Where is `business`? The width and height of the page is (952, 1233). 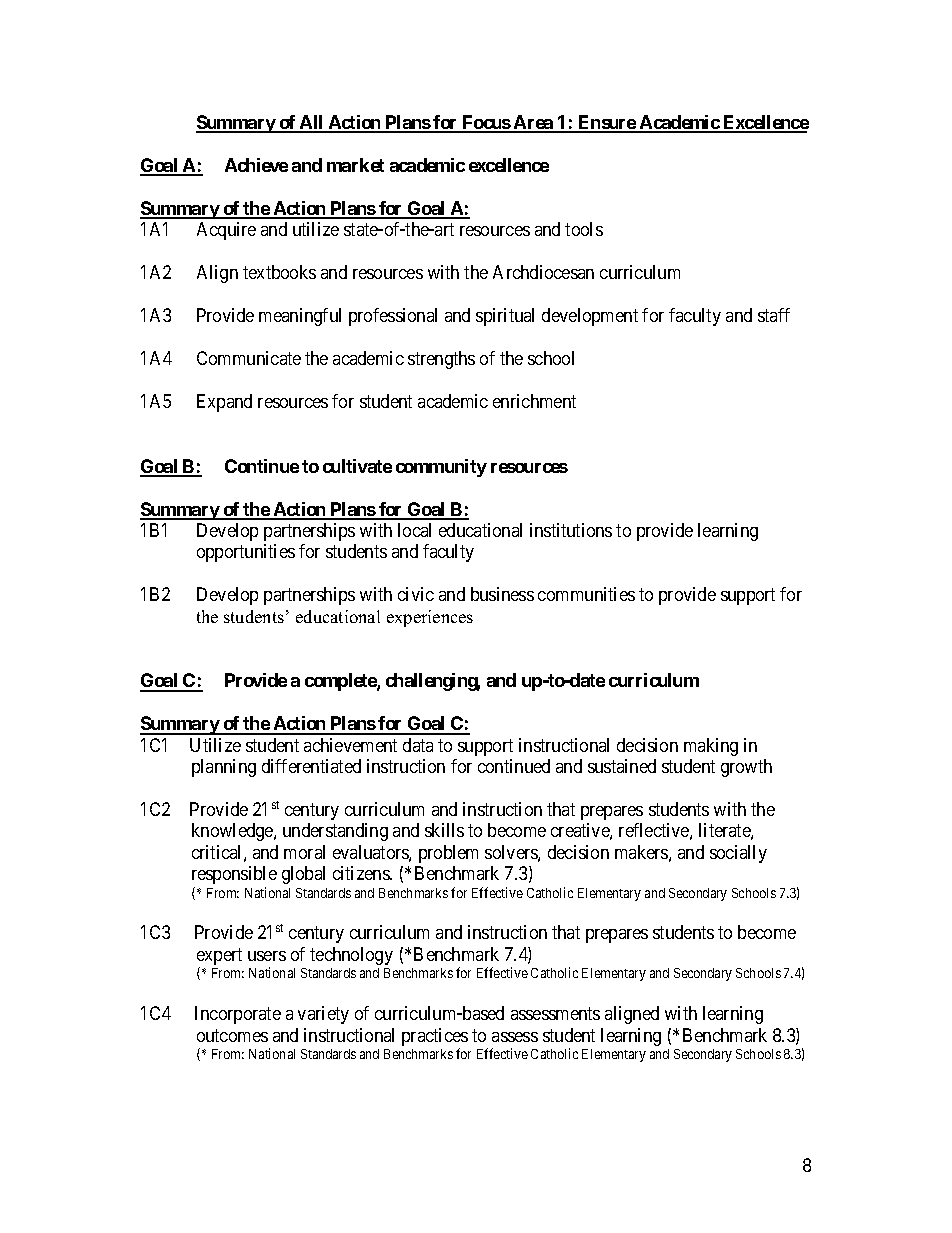 business is located at coordinates (502, 594).
